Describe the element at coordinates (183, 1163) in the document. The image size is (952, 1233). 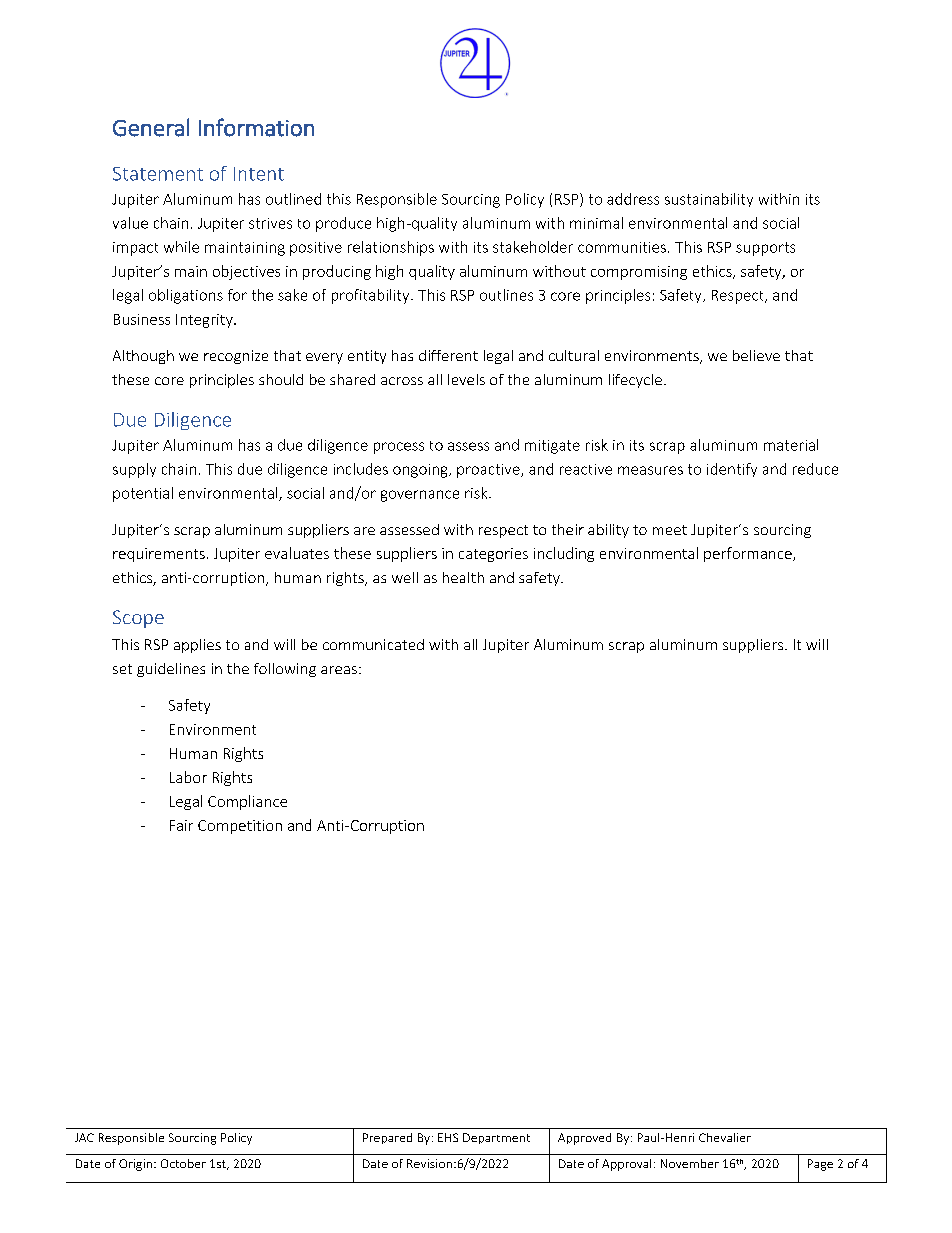
I see `October` at that location.
